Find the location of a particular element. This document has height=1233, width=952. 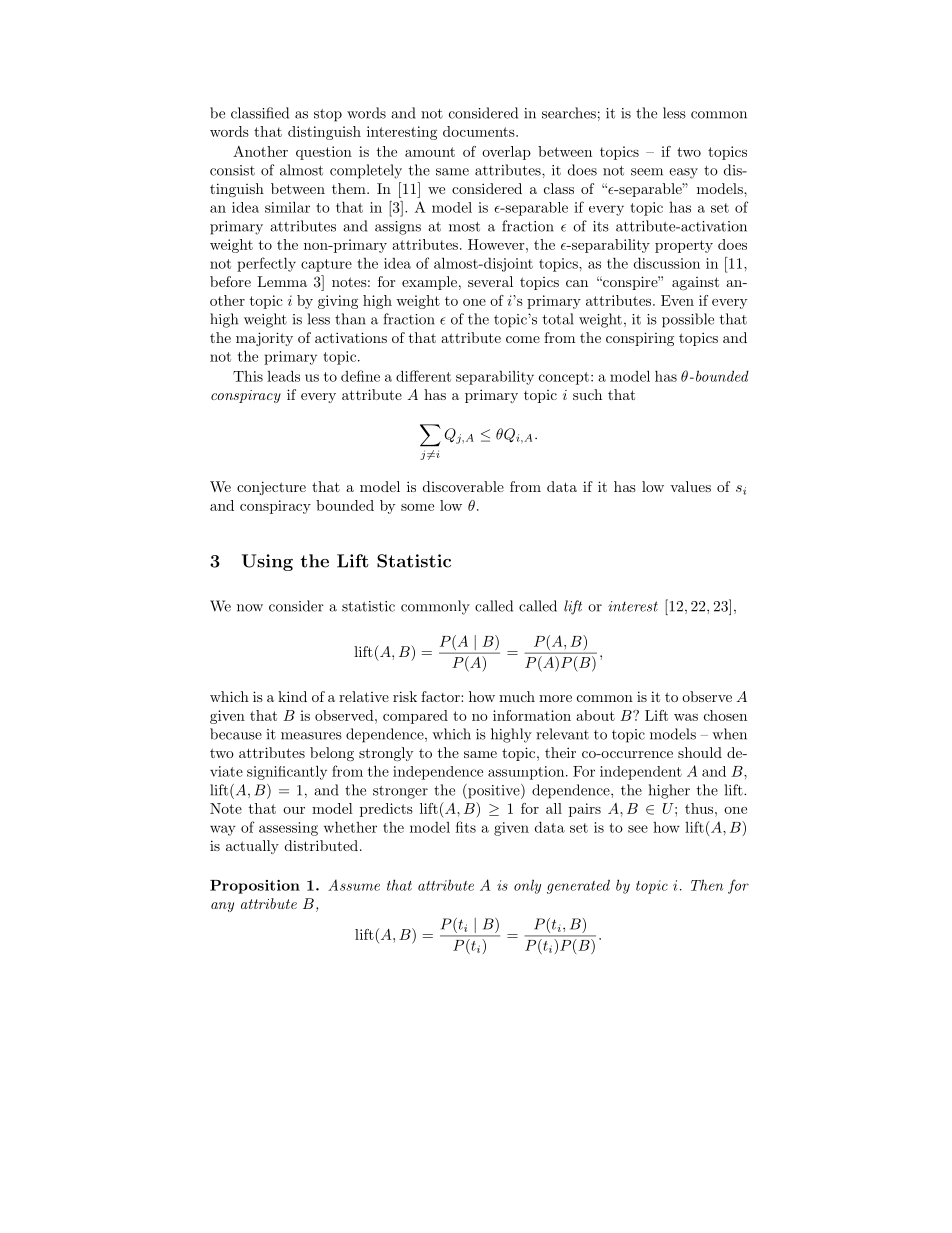

Proposition is located at coordinates (255, 887).
